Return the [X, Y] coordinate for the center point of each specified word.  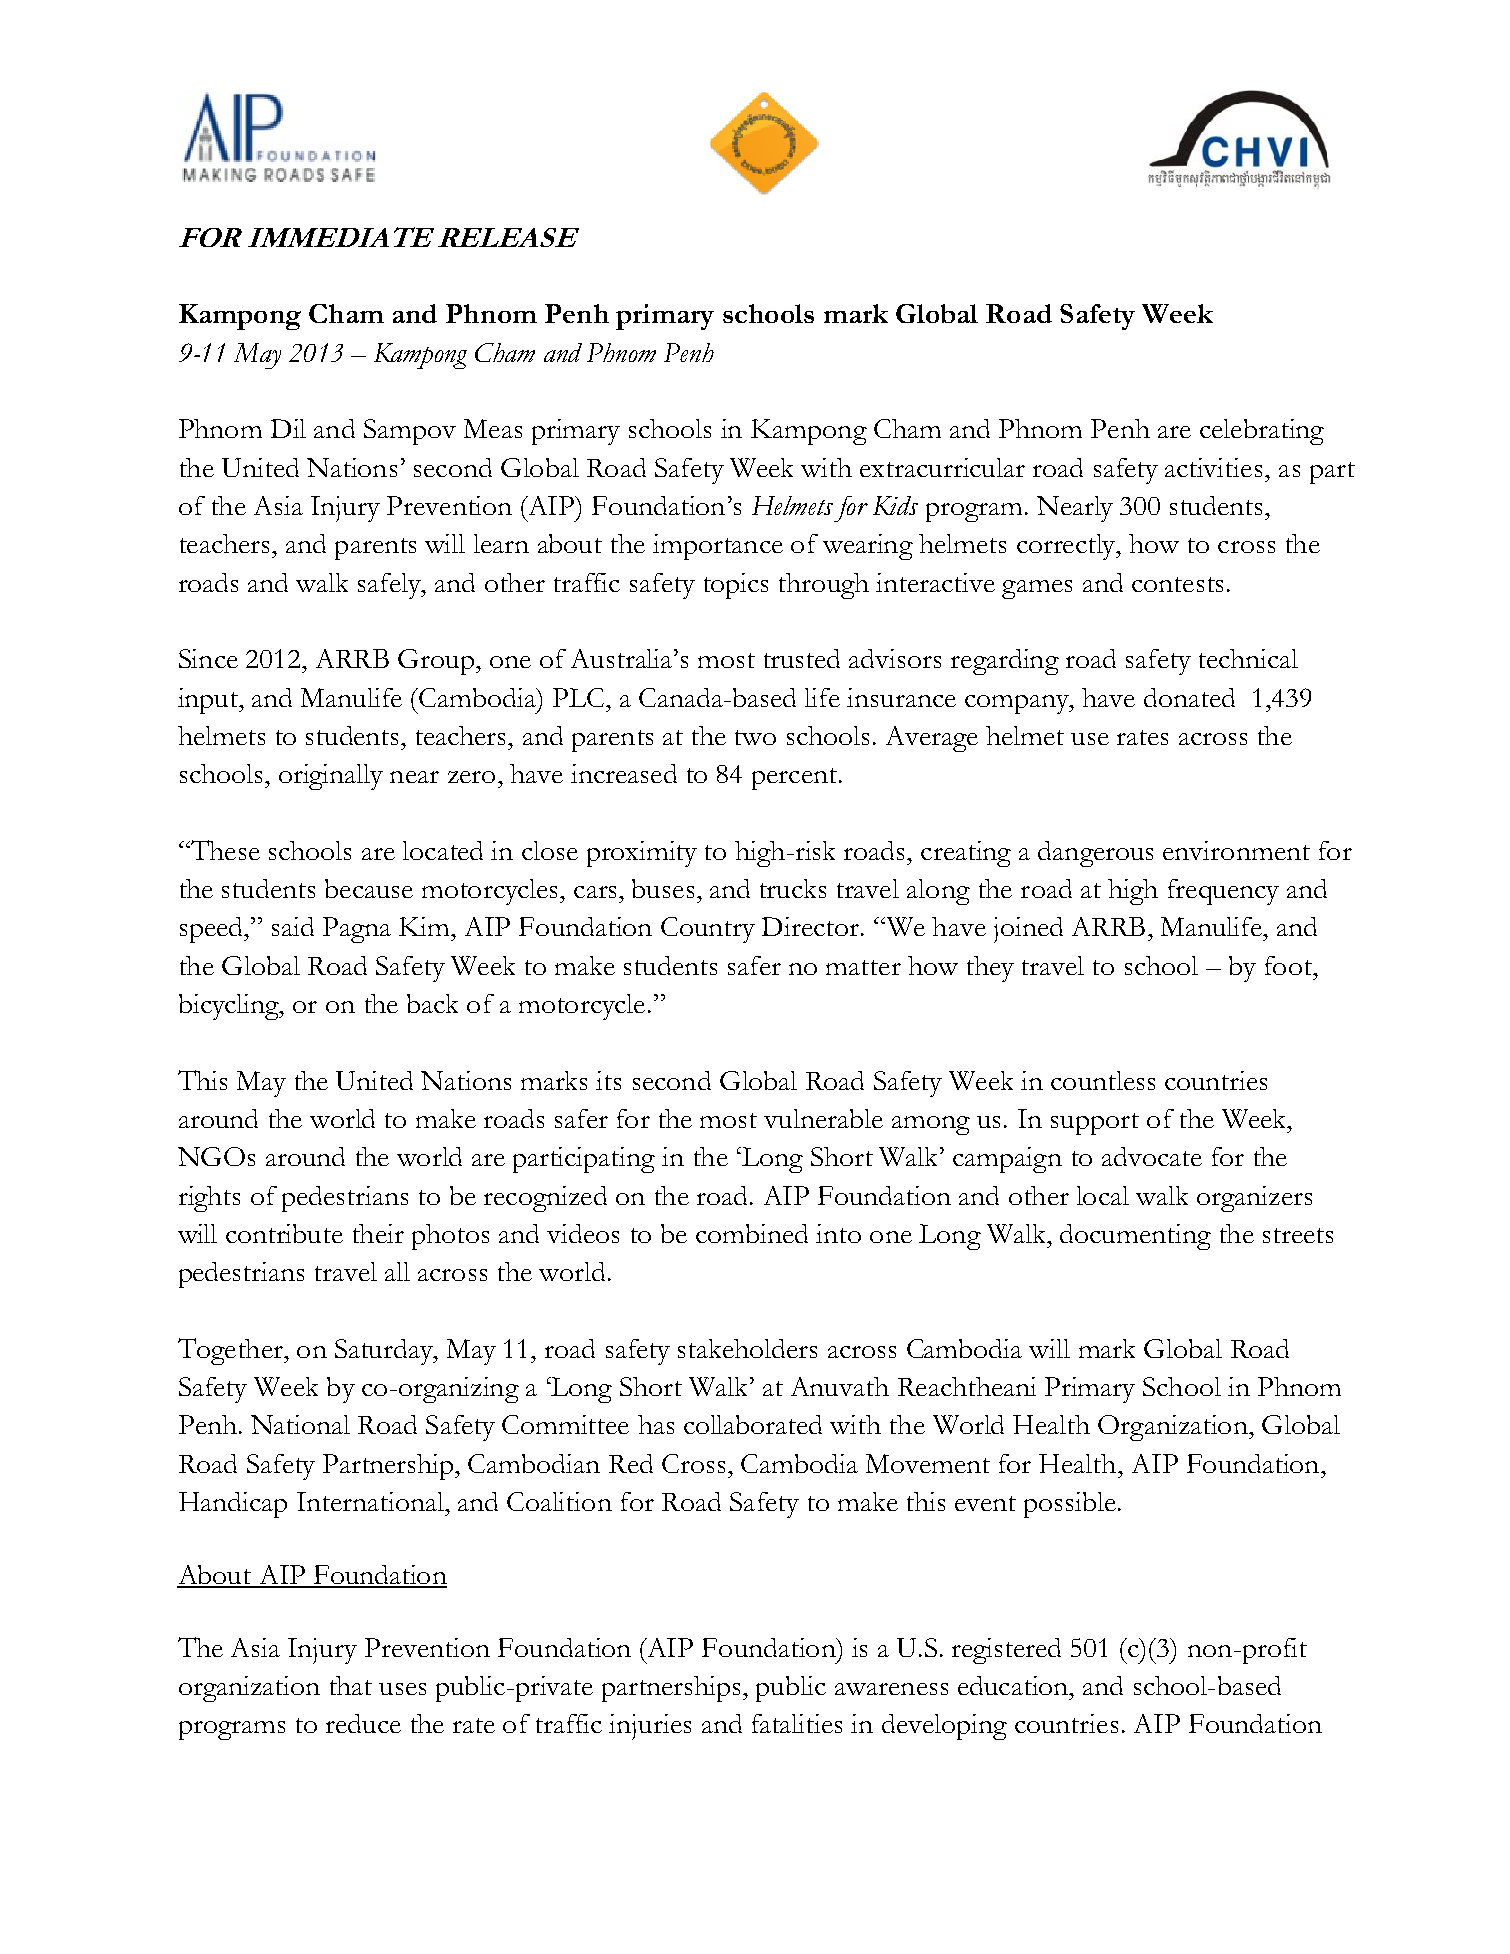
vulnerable [823, 1118]
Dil [288, 428]
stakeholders [747, 1348]
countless [1103, 1080]
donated [1189, 697]
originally [331, 777]
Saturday [385, 1352]
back [432, 1003]
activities [1213, 467]
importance [718, 547]
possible [1070, 1505]
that [351, 1685]
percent [796, 779]
